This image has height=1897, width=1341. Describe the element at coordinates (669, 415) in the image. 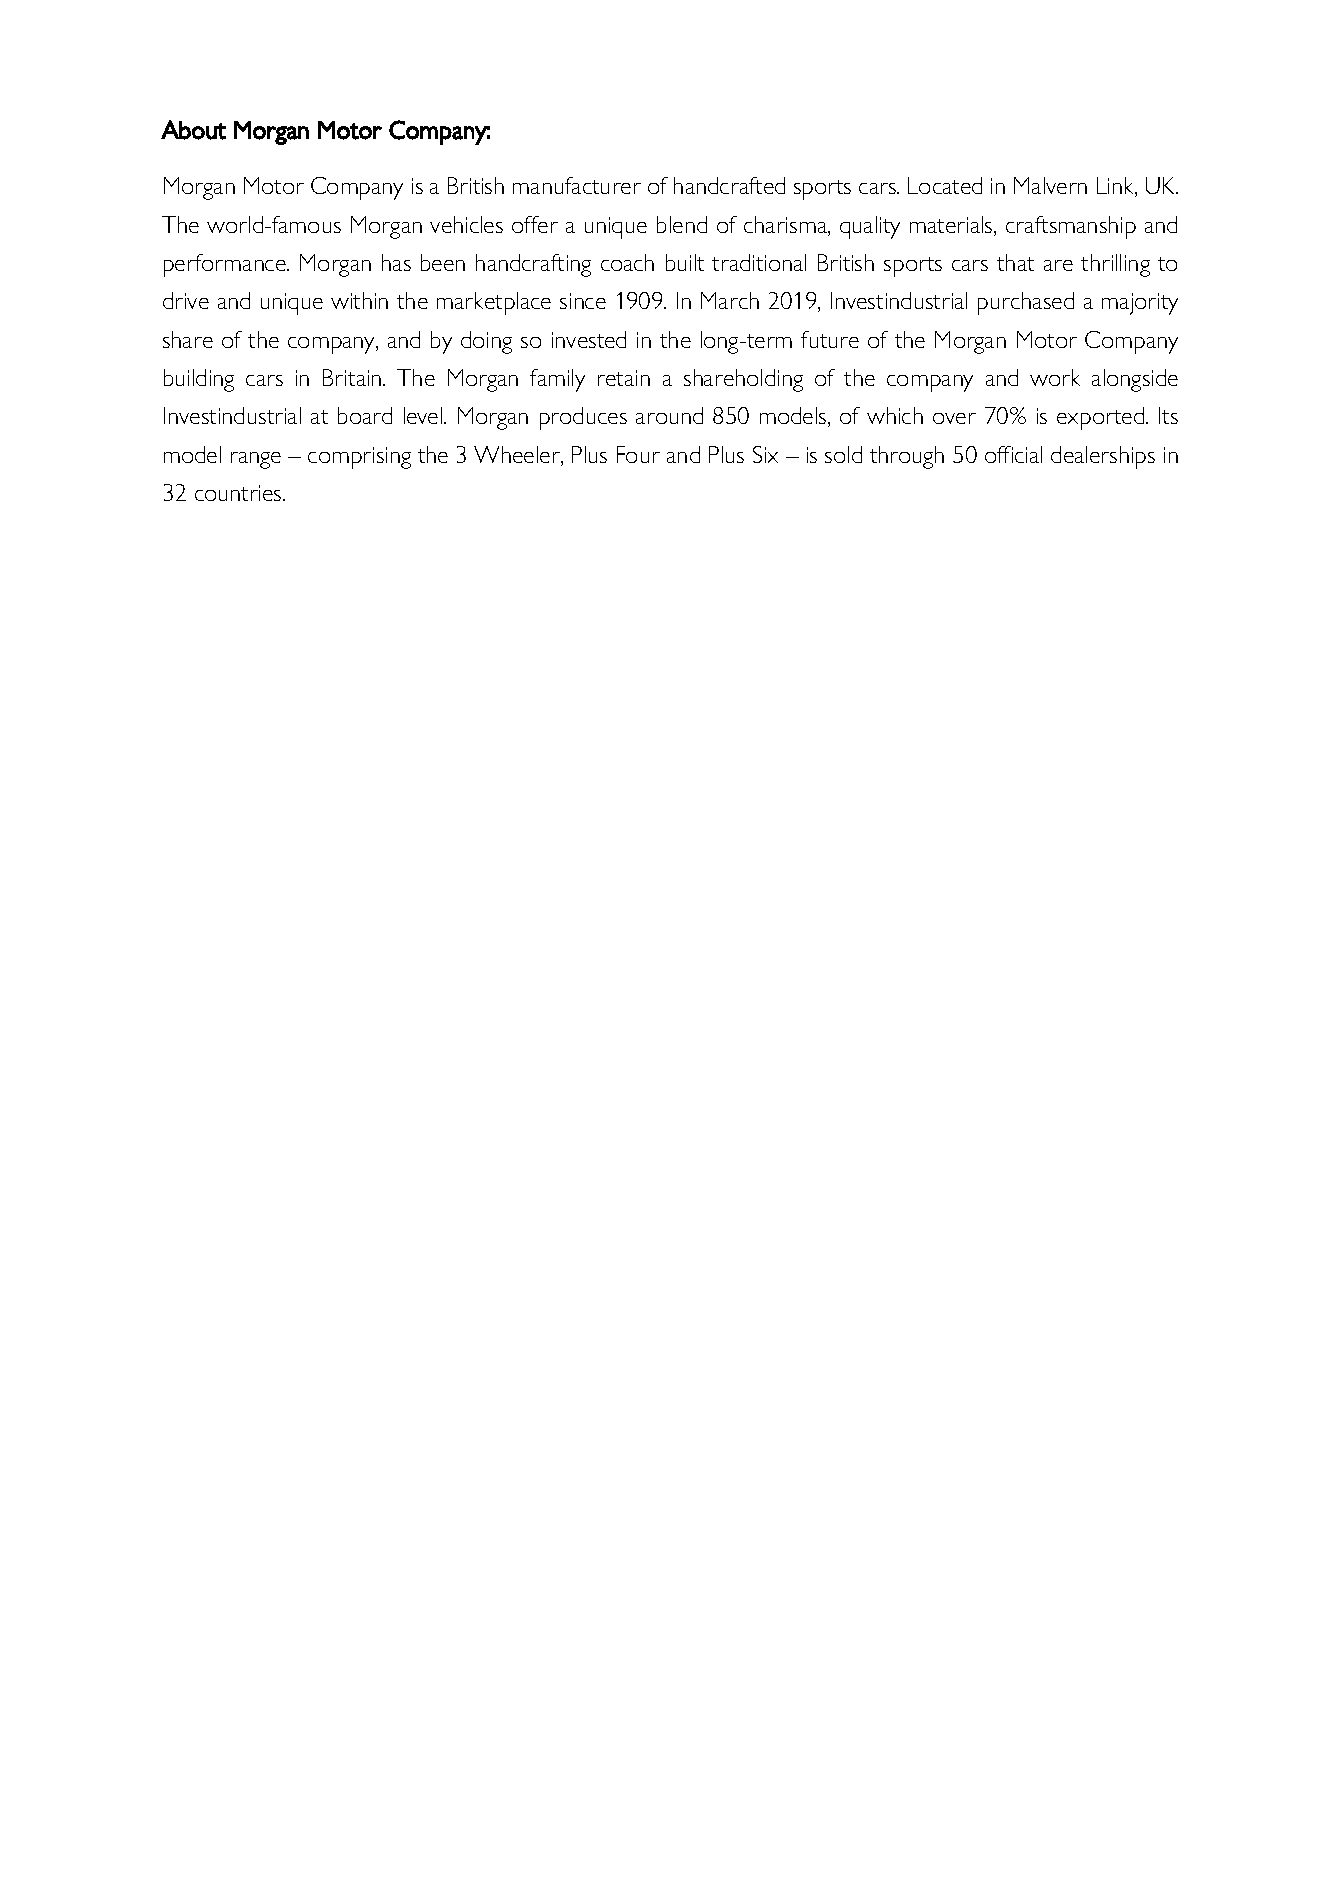

I see `around` at that location.
